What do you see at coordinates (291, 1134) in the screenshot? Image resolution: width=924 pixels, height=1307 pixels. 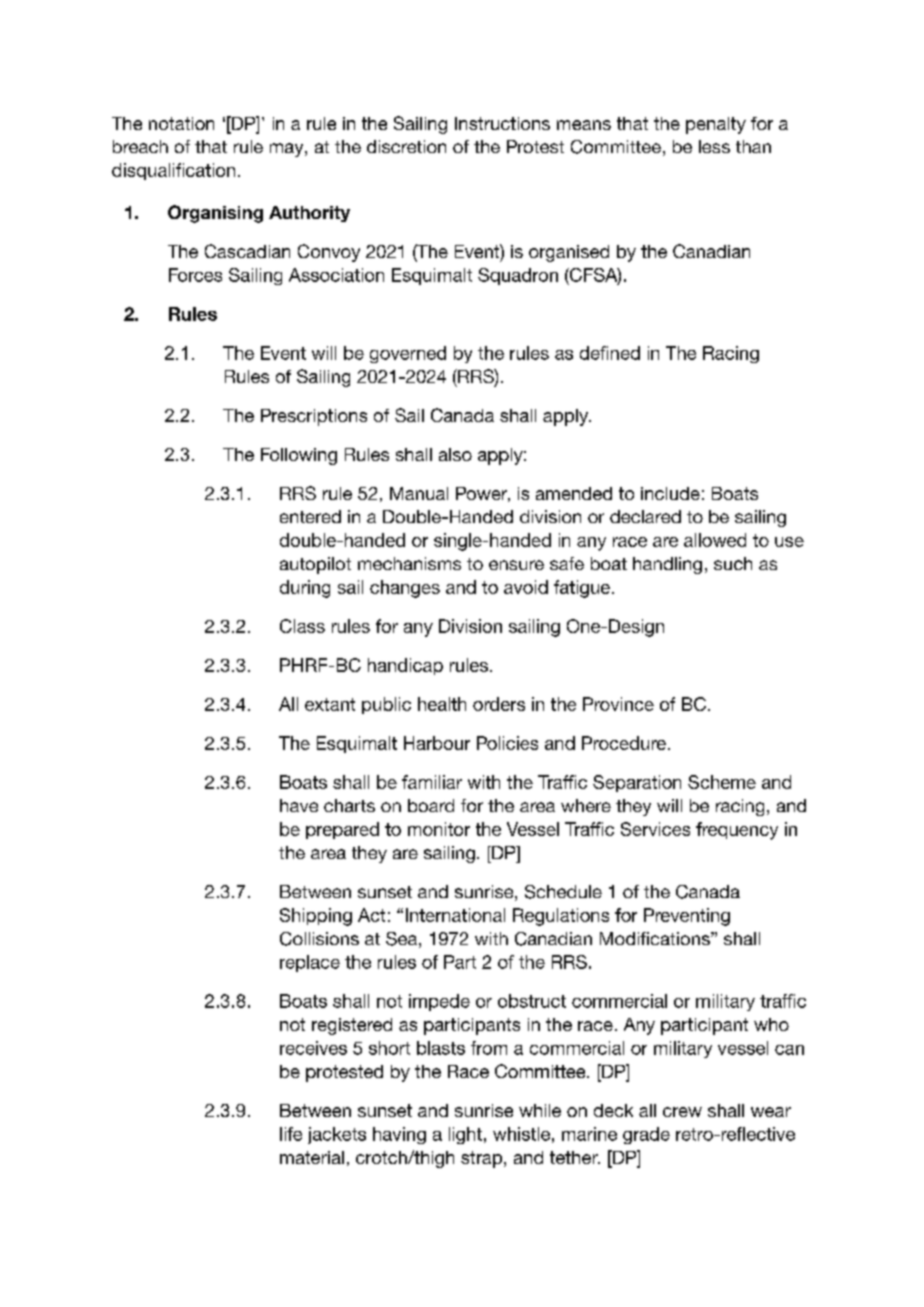 I see `life` at bounding box center [291, 1134].
